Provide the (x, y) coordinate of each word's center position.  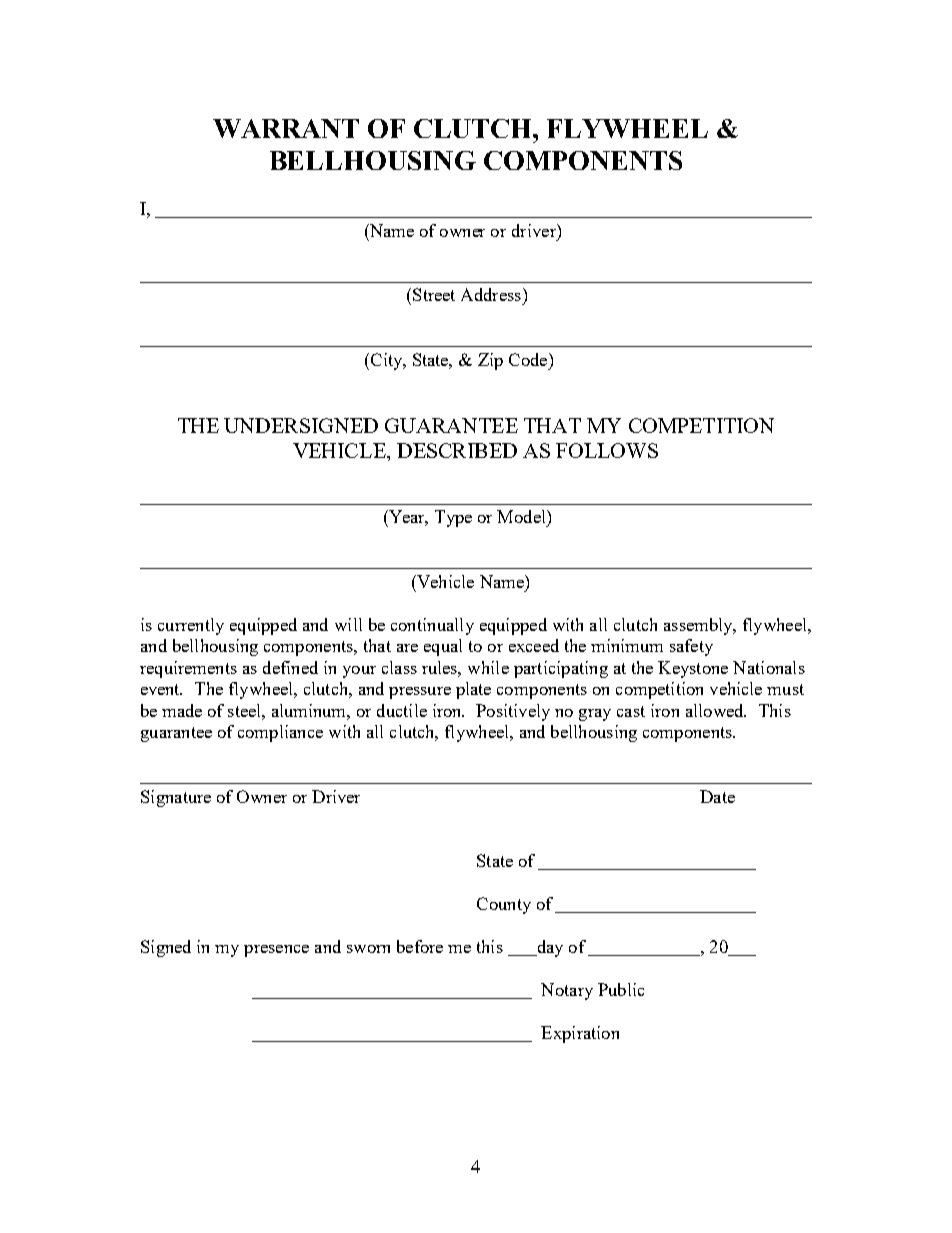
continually (432, 626)
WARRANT (286, 128)
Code (529, 359)
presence (276, 951)
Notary (567, 991)
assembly (699, 626)
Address (491, 294)
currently (191, 626)
